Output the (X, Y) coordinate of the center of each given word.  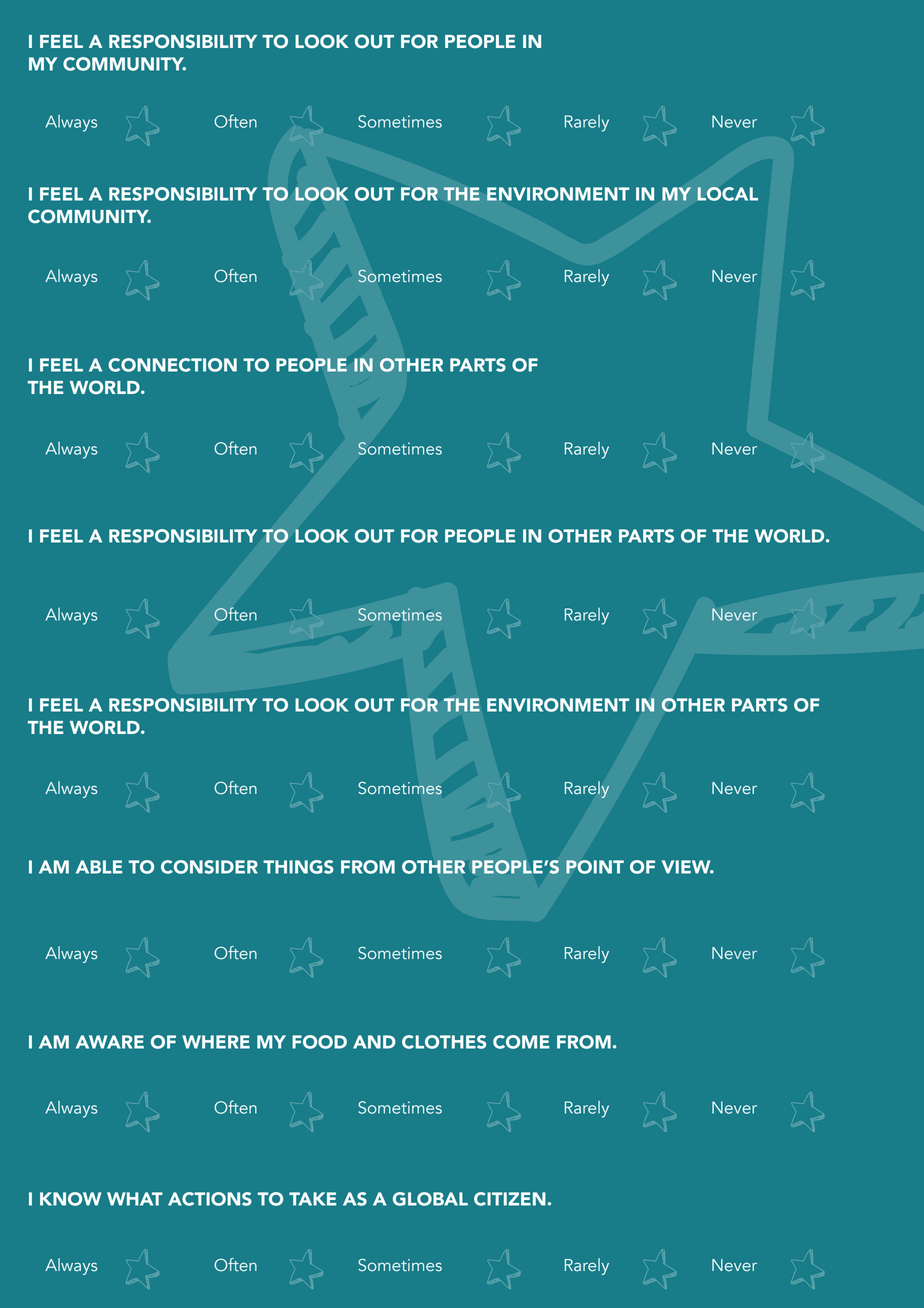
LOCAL (727, 194)
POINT (595, 867)
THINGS (298, 867)
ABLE (99, 867)
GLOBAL (430, 1199)
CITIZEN (511, 1199)
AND (374, 1042)
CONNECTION (172, 365)
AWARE (110, 1042)
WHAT (135, 1199)
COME (521, 1042)
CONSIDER (209, 867)
